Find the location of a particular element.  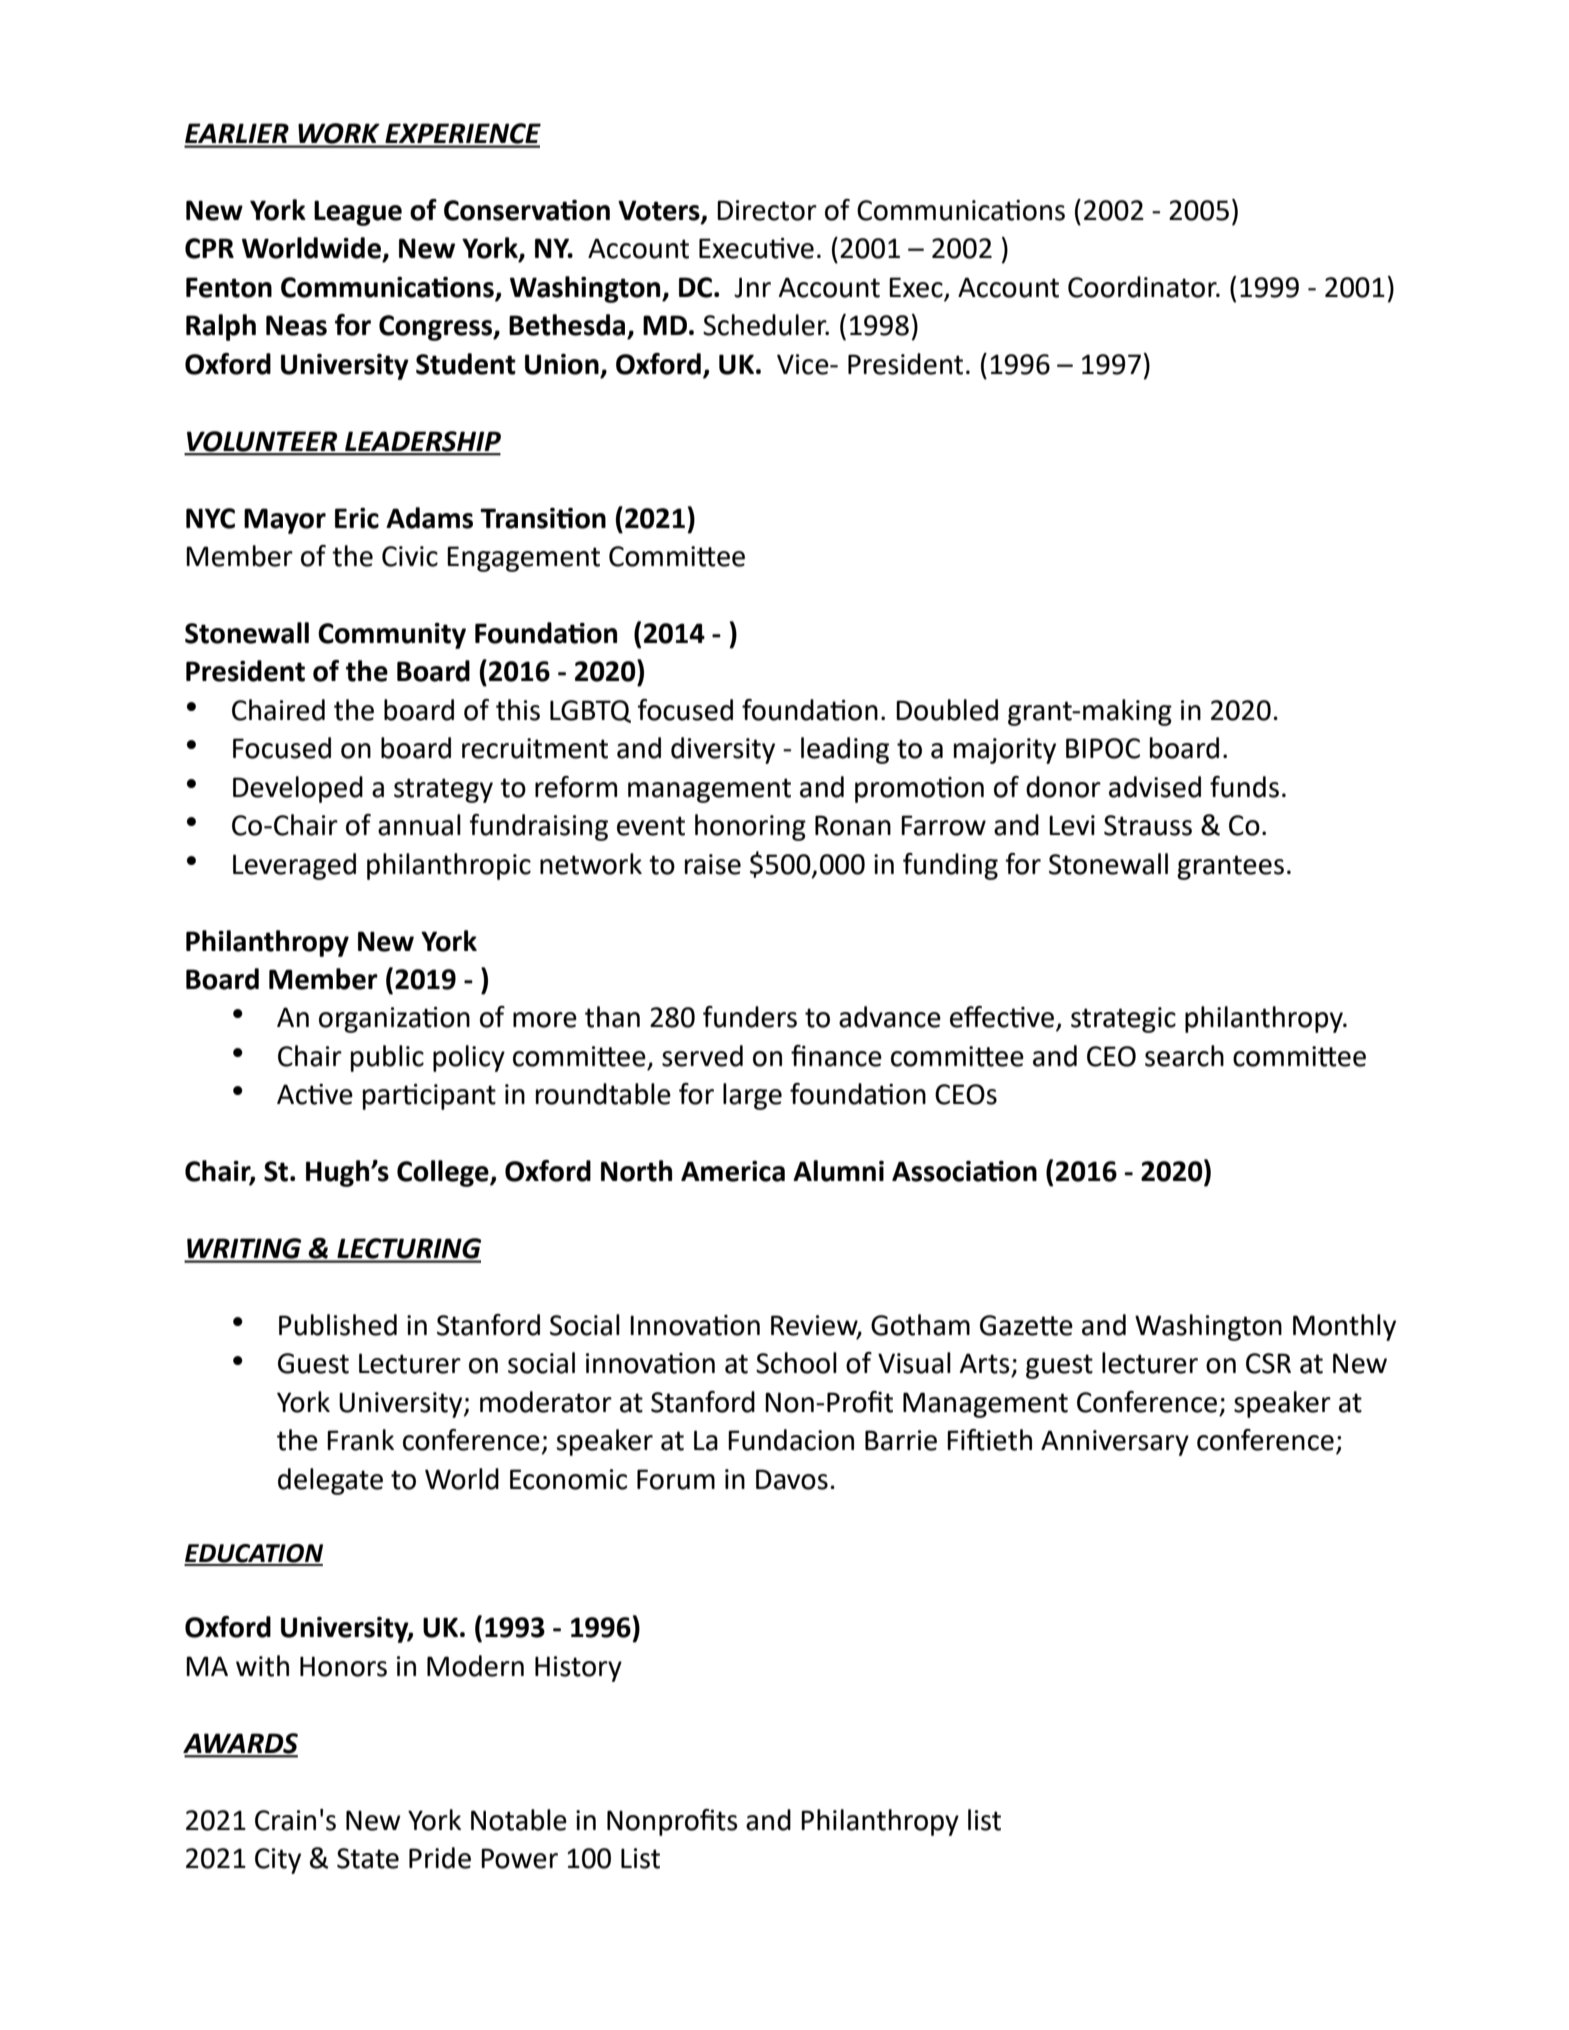

Anniversary is located at coordinates (1115, 1443).
